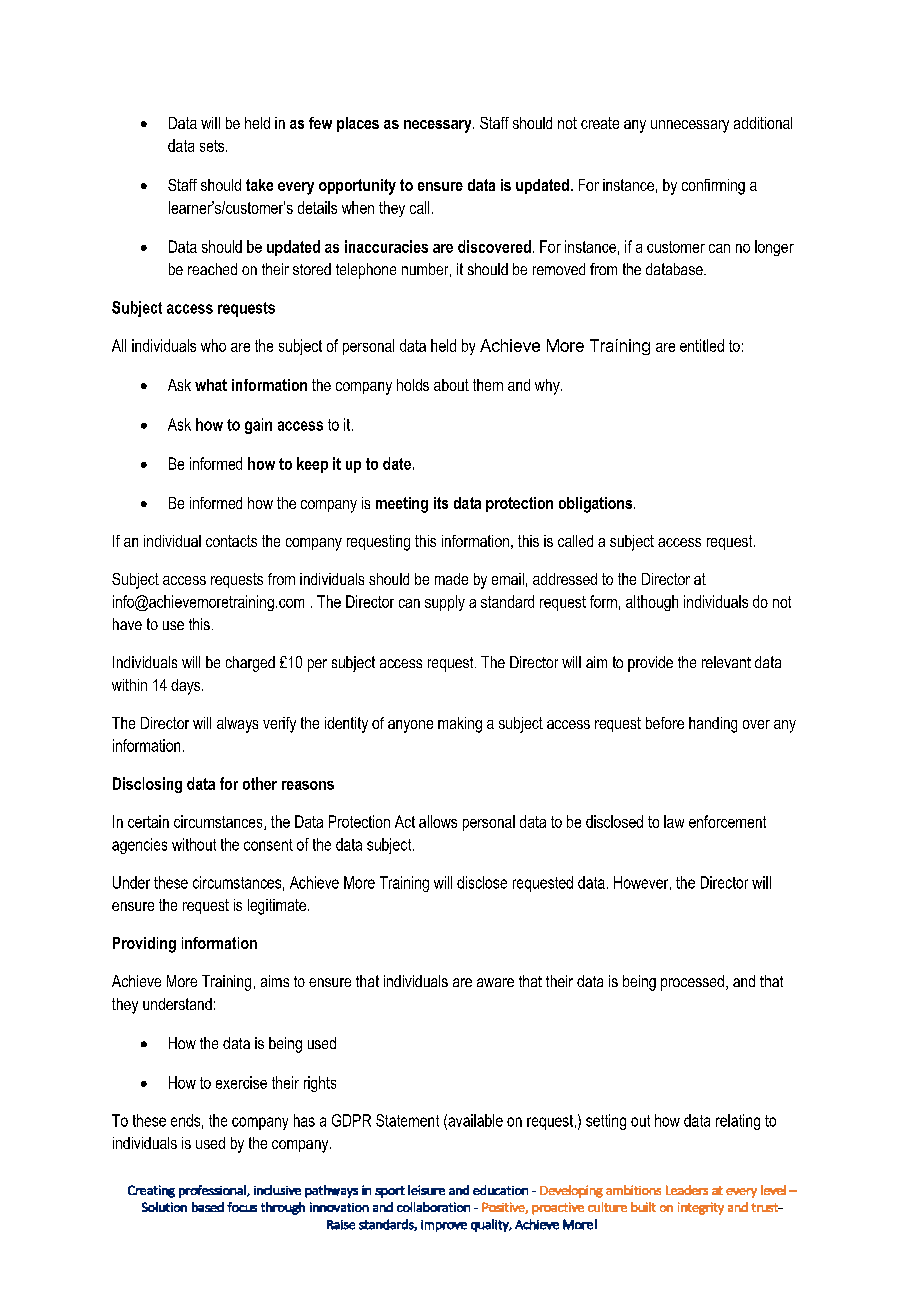  Describe the element at coordinates (713, 187) in the screenshot. I see `confirming` at that location.
